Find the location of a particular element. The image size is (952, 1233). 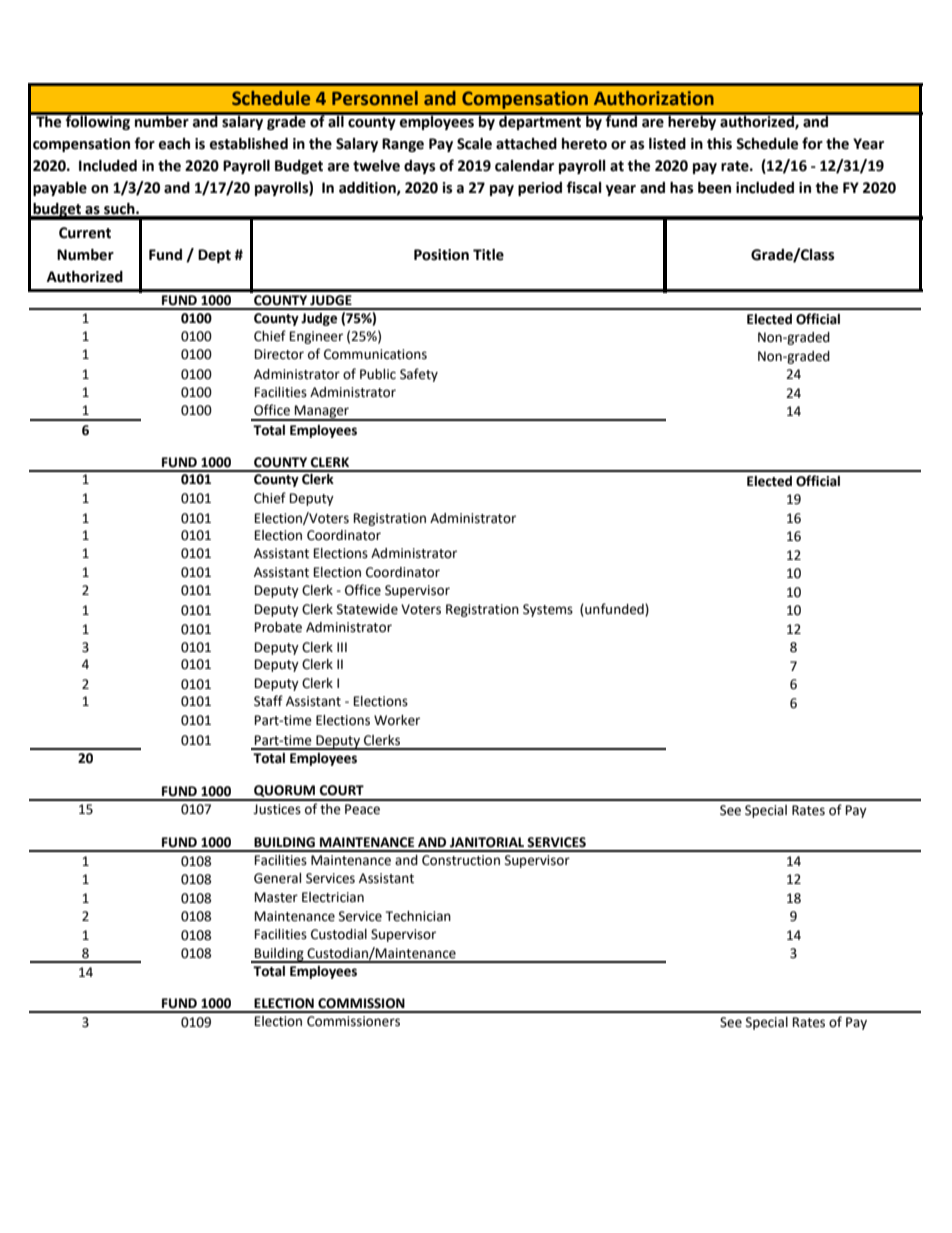

Dept is located at coordinates (214, 256).
